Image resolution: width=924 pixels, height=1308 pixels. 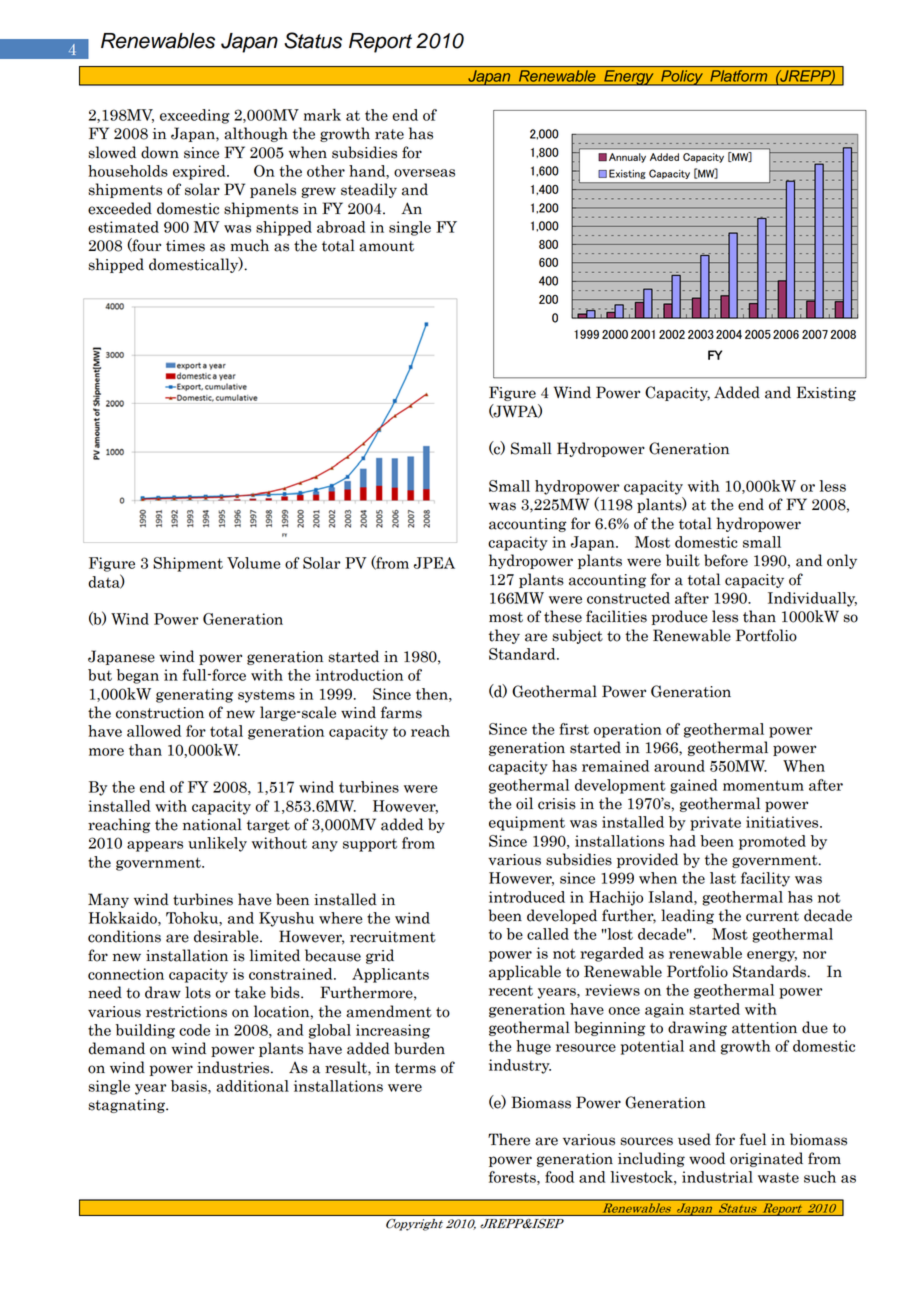 What do you see at coordinates (386, 246) in the image?
I see `amount` at bounding box center [386, 246].
